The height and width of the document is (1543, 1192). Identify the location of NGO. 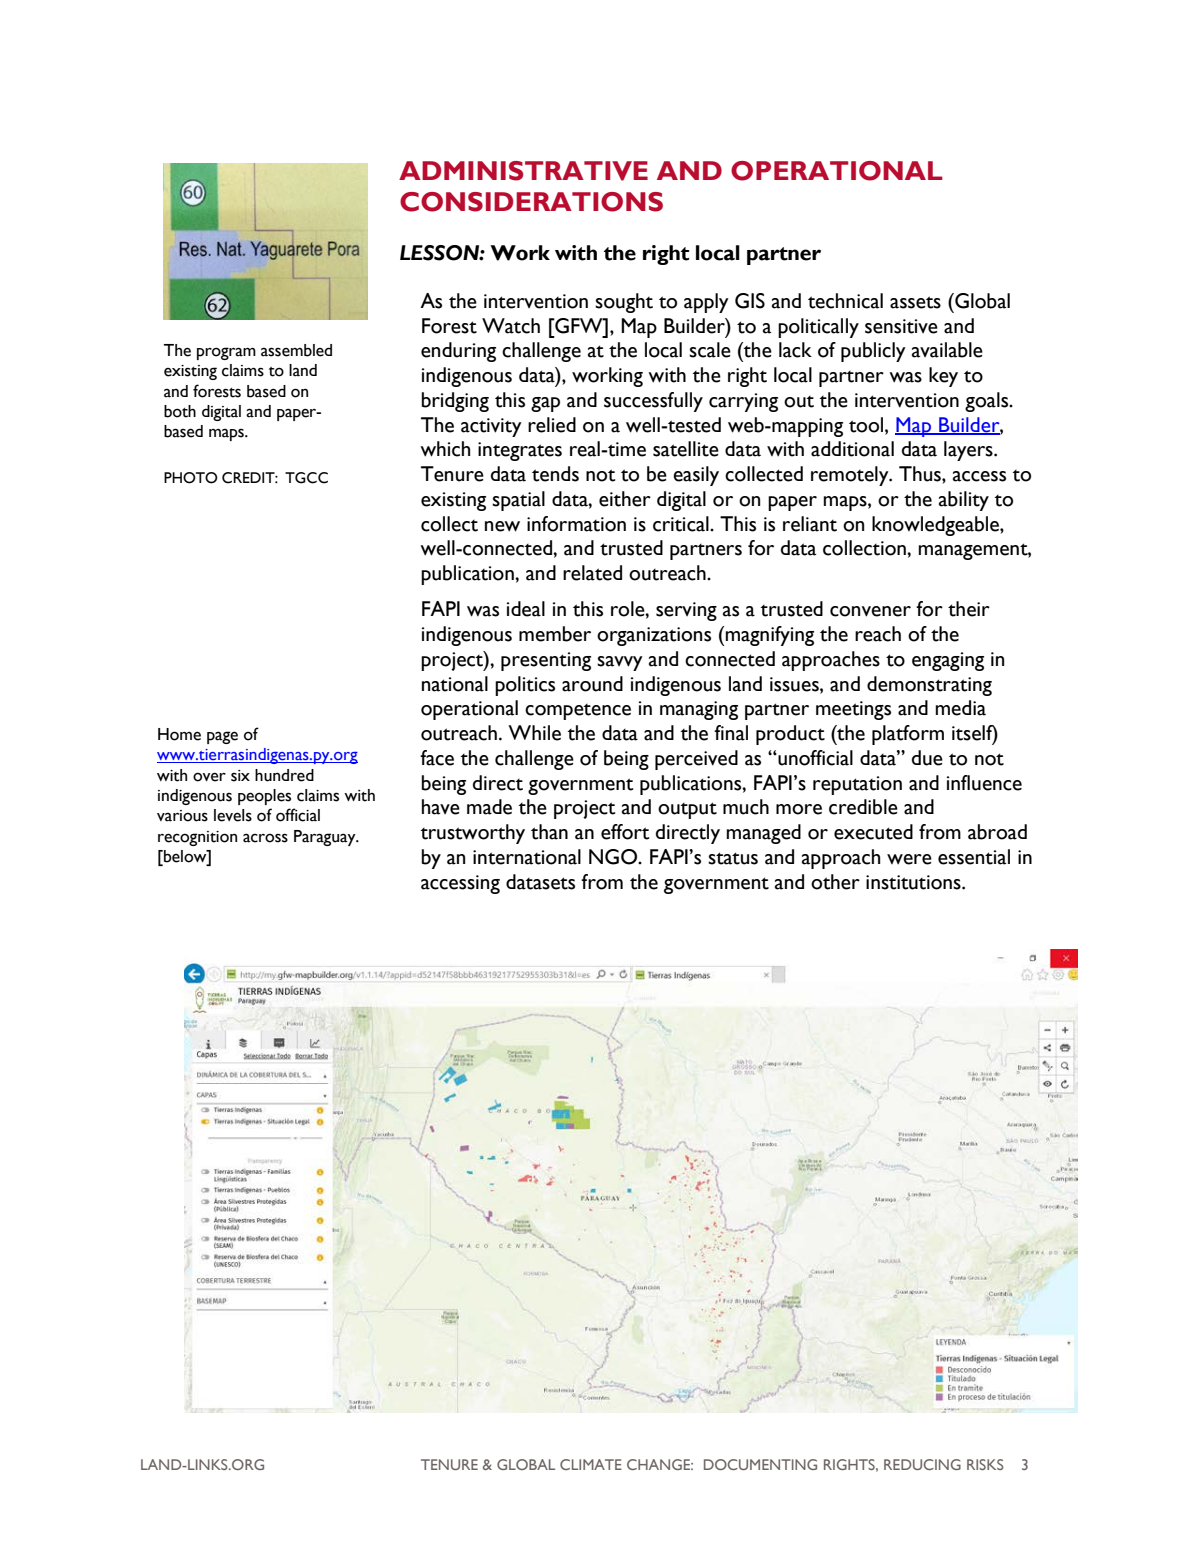
(614, 857).
